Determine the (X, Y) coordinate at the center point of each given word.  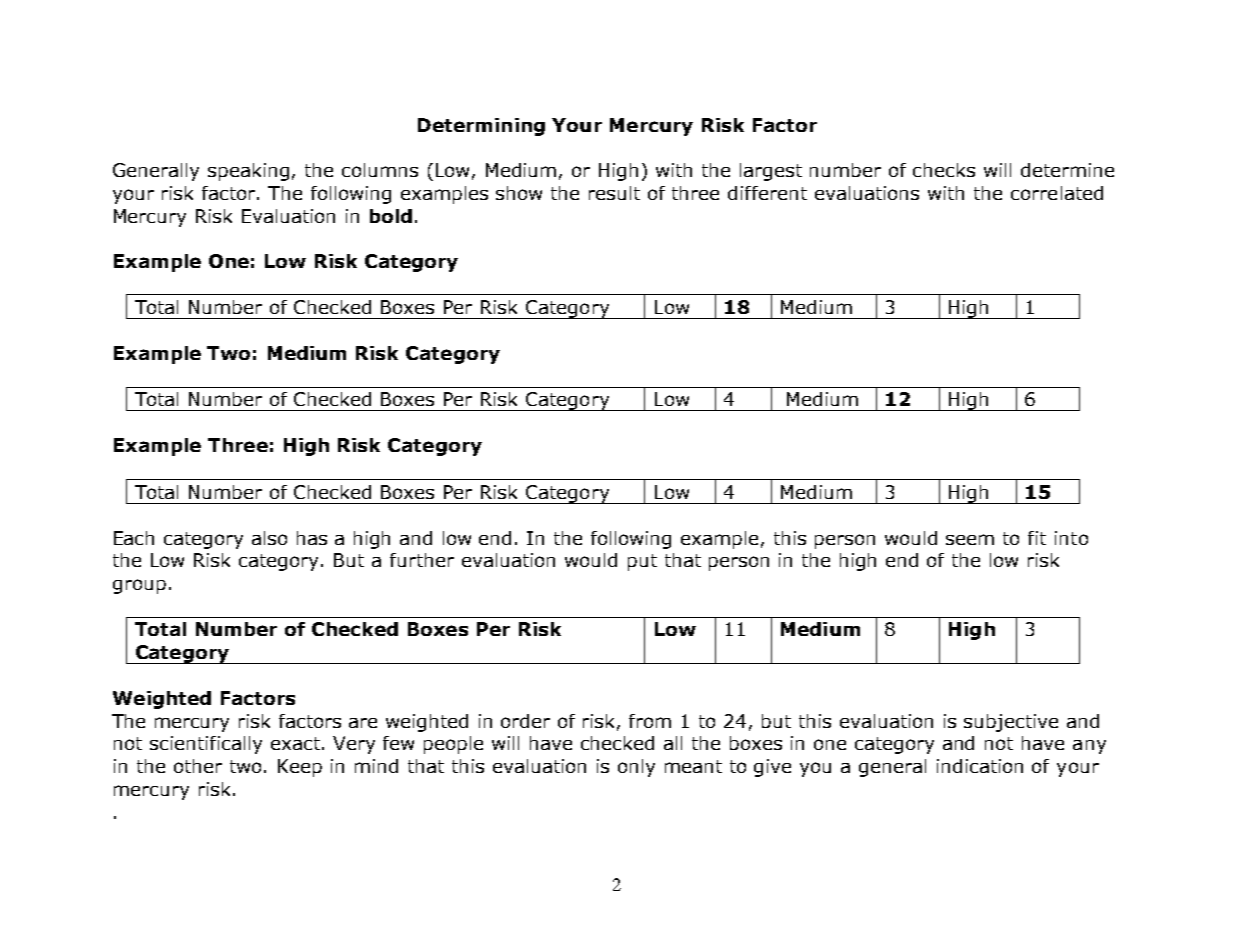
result (614, 193)
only (636, 768)
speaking (248, 172)
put (642, 562)
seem (970, 539)
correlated (1057, 193)
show (519, 193)
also (269, 538)
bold (391, 216)
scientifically (206, 745)
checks (944, 170)
